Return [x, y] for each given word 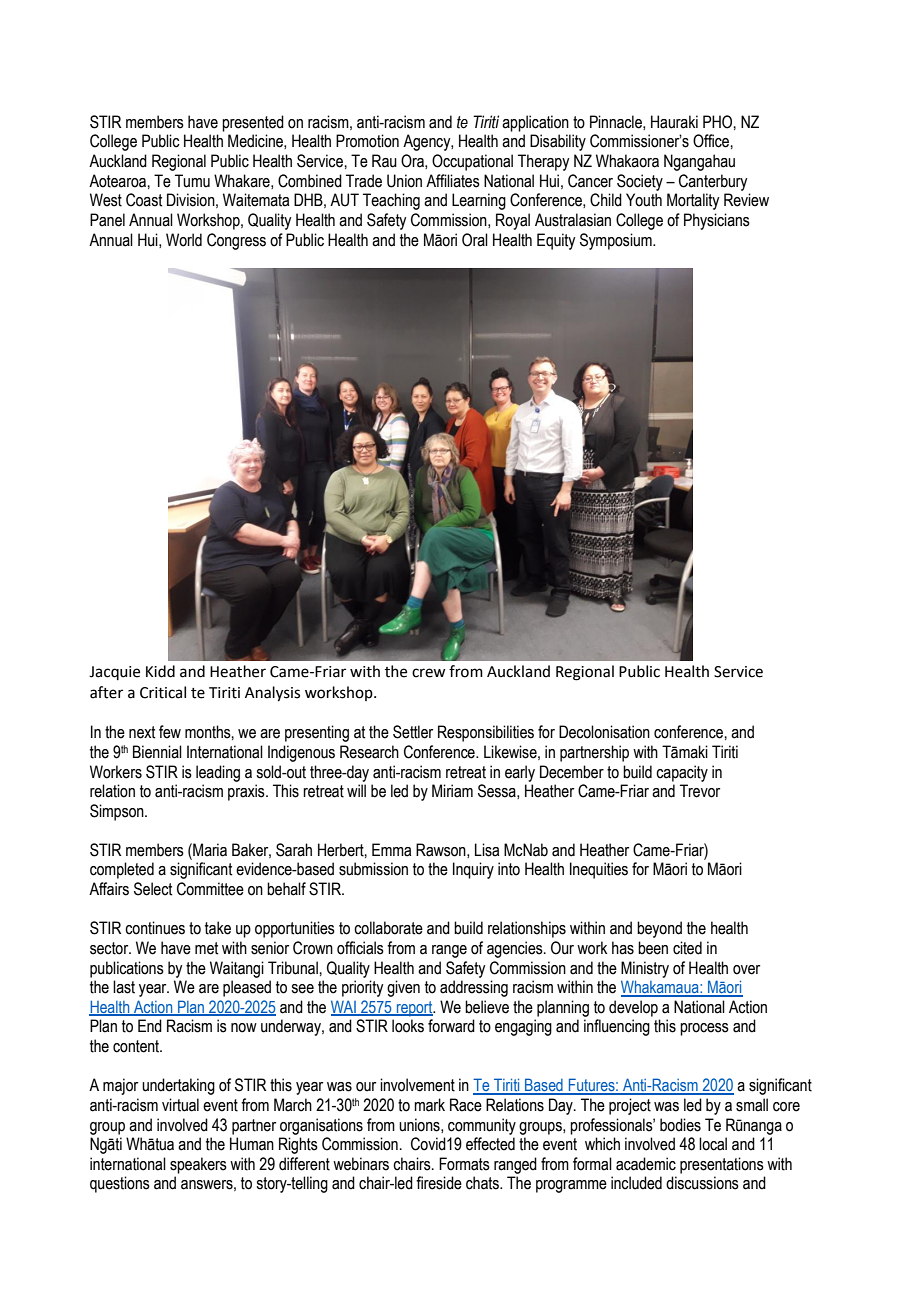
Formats [464, 1164]
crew [428, 673]
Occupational [472, 162]
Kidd [160, 671]
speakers [198, 1165]
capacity [682, 773]
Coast [144, 200]
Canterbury [713, 182]
